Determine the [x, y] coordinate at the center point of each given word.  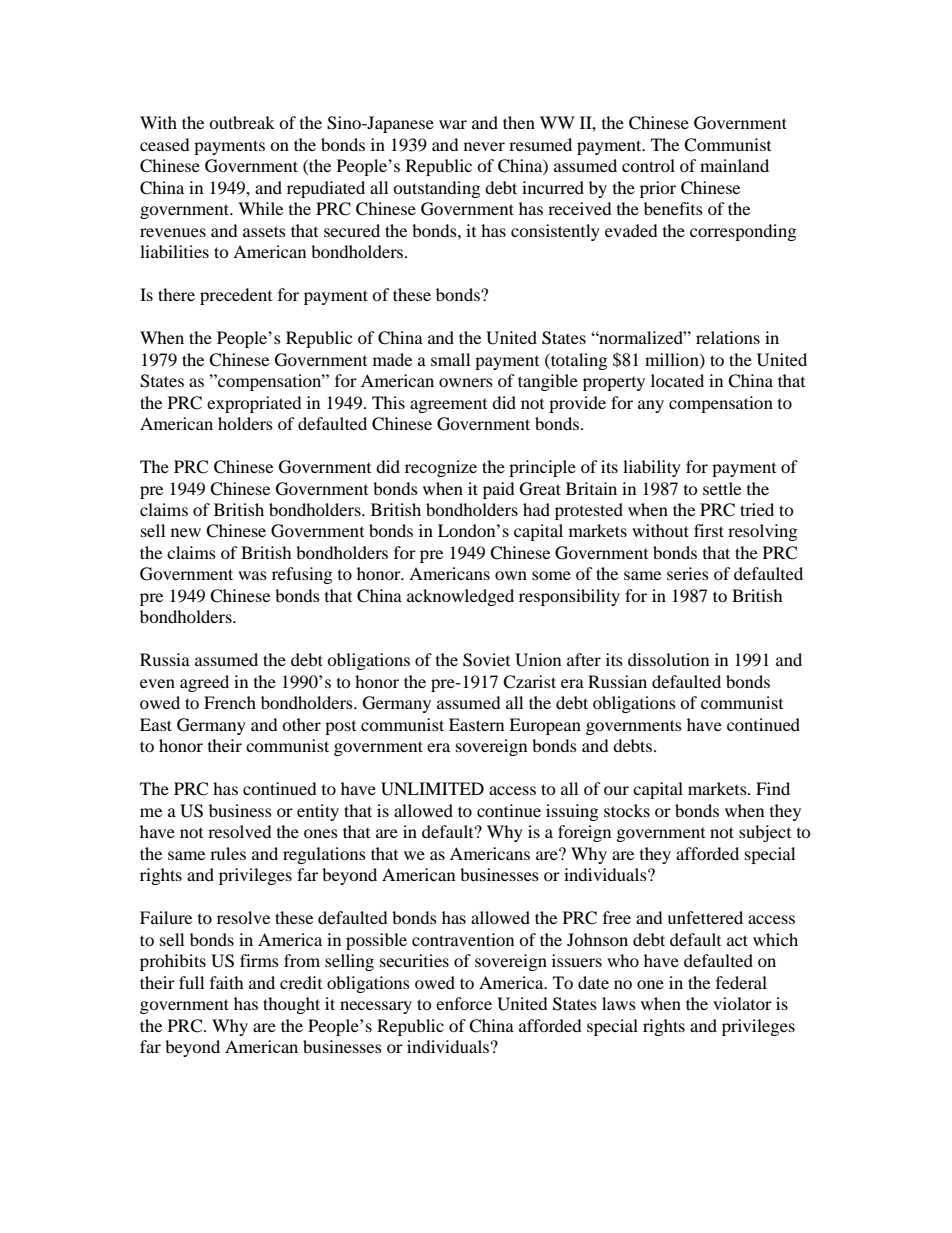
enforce [464, 1003]
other [301, 724]
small [450, 359]
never [484, 146]
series [688, 573]
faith [227, 982]
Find [773, 788]
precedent [236, 296]
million [673, 360]
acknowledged [460, 597]
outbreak [242, 122]
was [252, 575]
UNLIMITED [432, 789]
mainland [734, 165]
